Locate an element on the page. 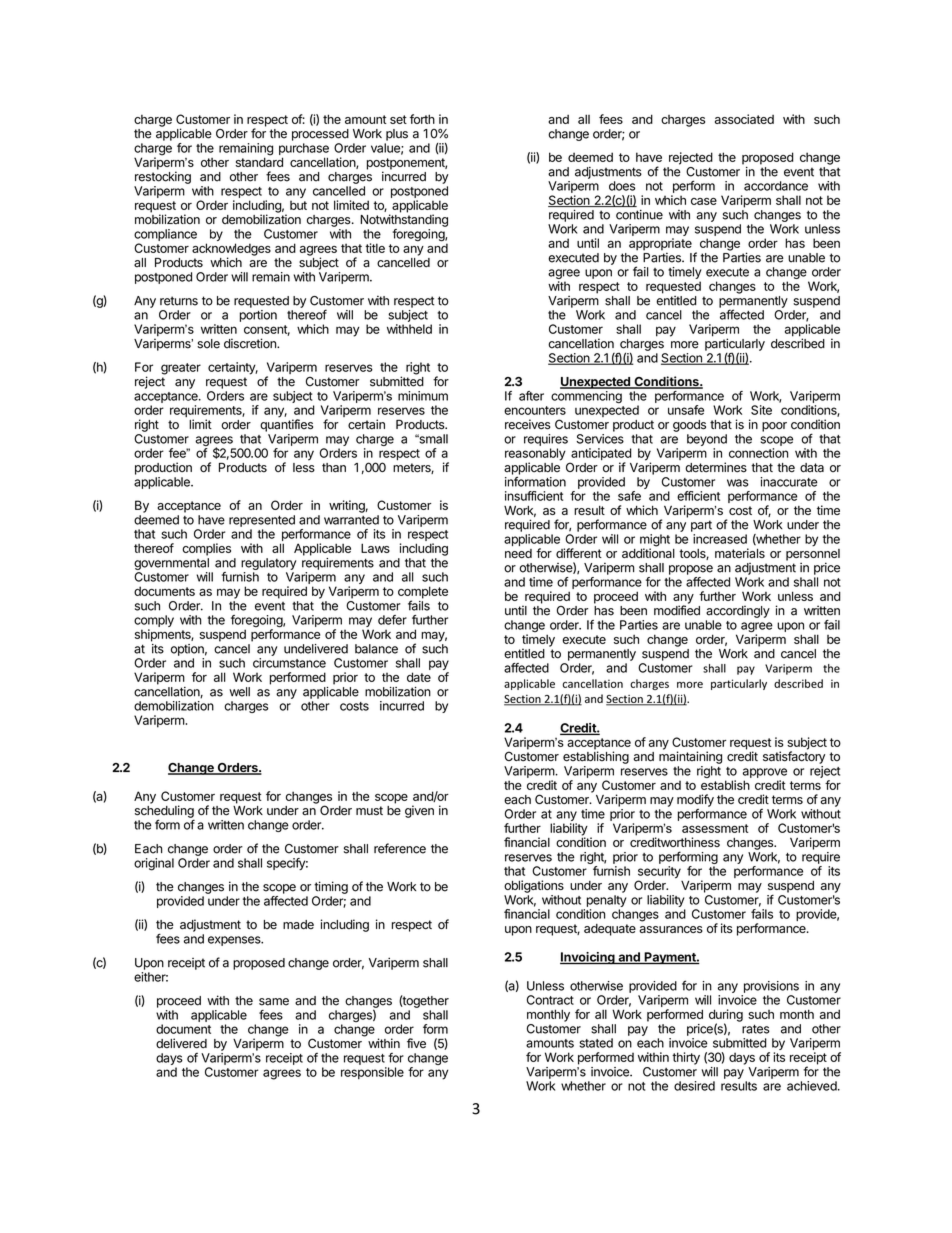  same is located at coordinates (274, 1002).
